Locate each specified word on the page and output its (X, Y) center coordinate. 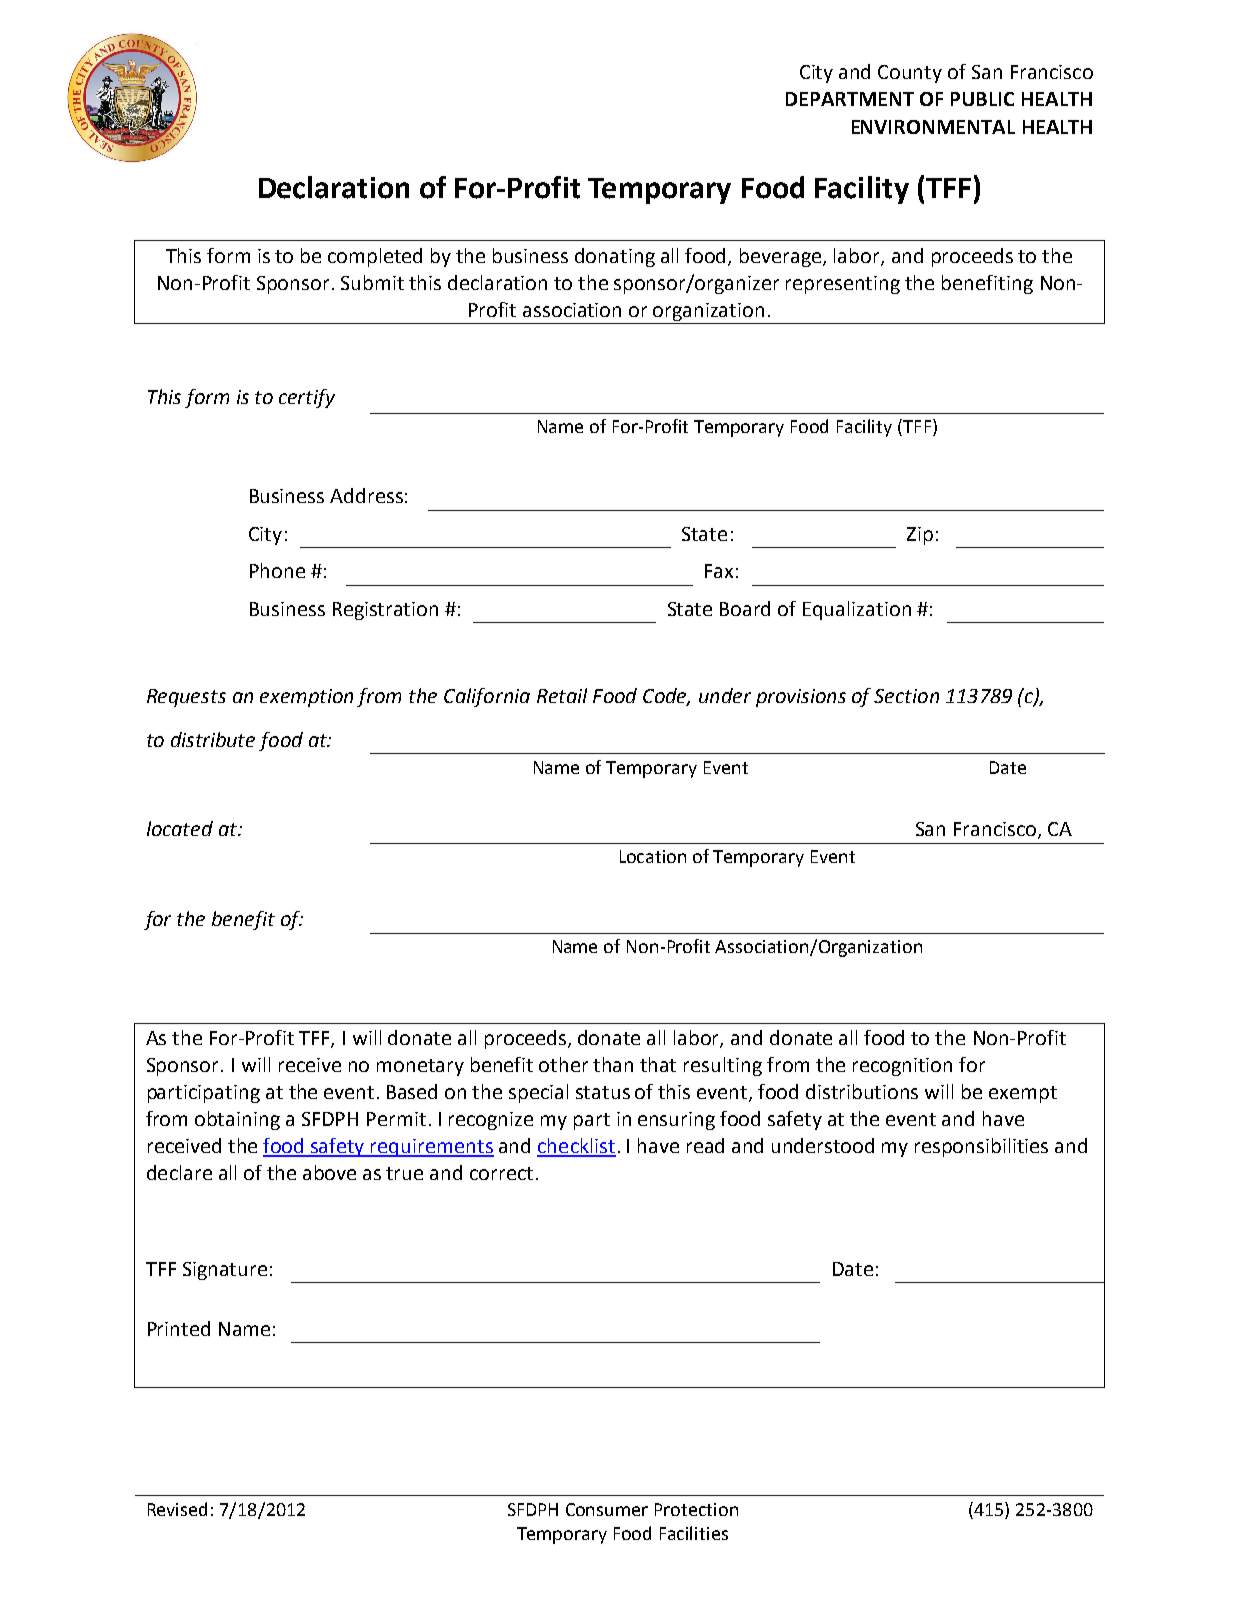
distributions (862, 1091)
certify (307, 398)
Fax (719, 571)
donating (615, 257)
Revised (177, 1509)
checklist (576, 1147)
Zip (920, 536)
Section (906, 696)
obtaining (237, 1120)
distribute (213, 739)
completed (375, 257)
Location (653, 856)
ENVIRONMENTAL (933, 127)
